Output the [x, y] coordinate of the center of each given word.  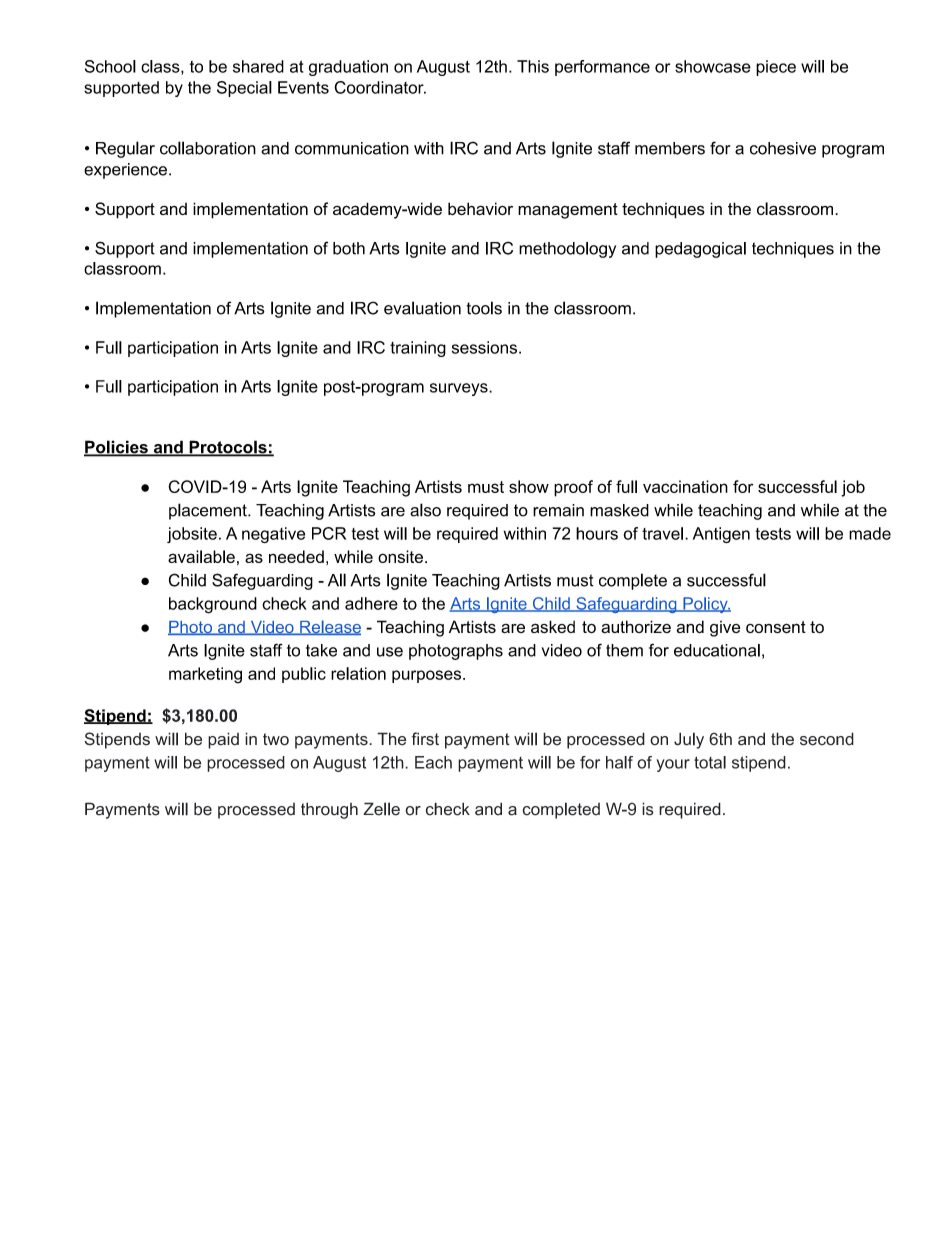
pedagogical [700, 250]
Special [244, 89]
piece [776, 68]
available [201, 556]
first [425, 739]
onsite [400, 556]
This [533, 66]
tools [484, 308]
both [349, 248]
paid [223, 740]
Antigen [721, 535]
